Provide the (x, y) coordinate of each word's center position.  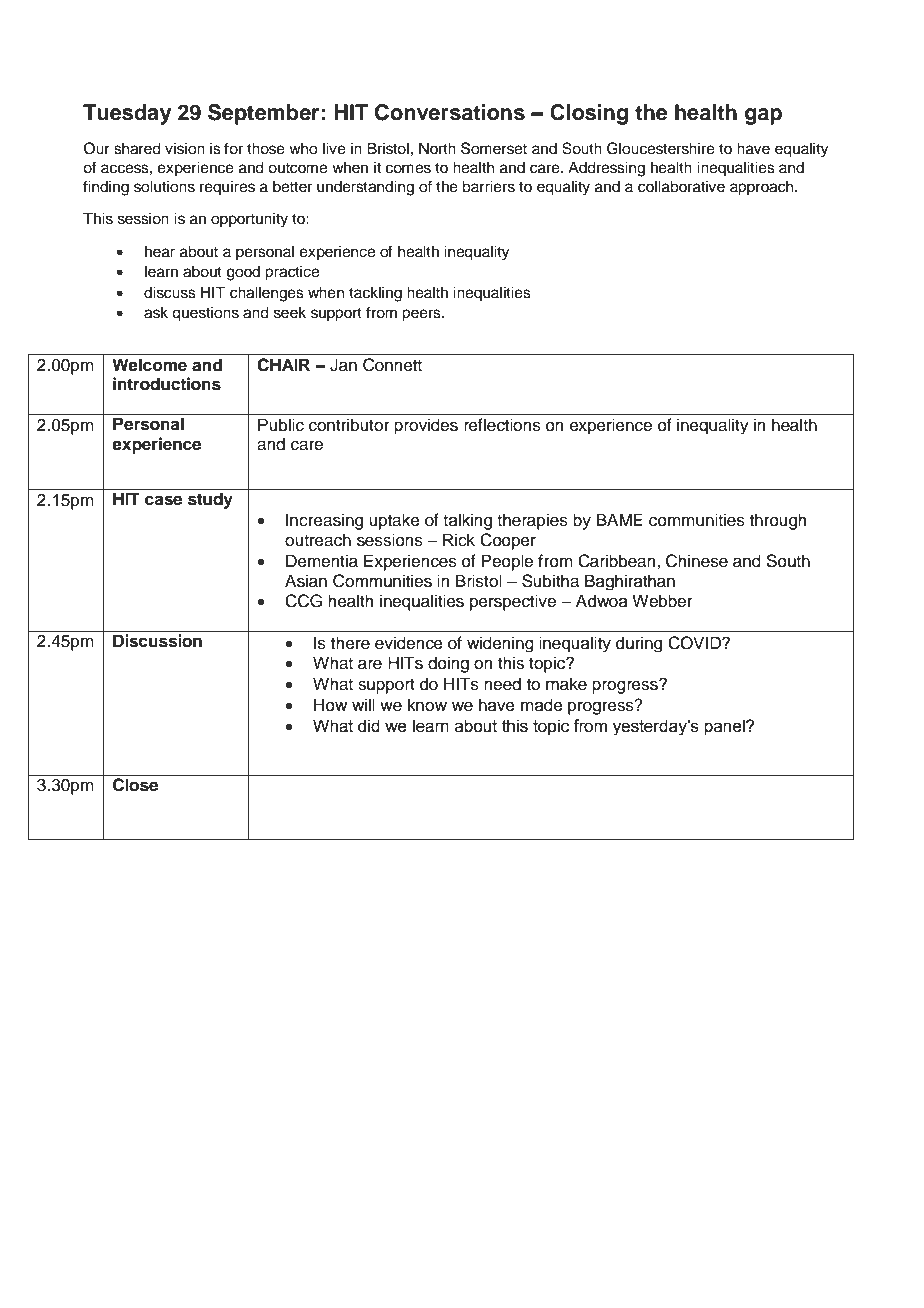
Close (135, 785)
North (437, 148)
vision (185, 148)
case (163, 500)
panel (725, 727)
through (778, 521)
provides (426, 426)
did (369, 726)
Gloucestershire (661, 148)
